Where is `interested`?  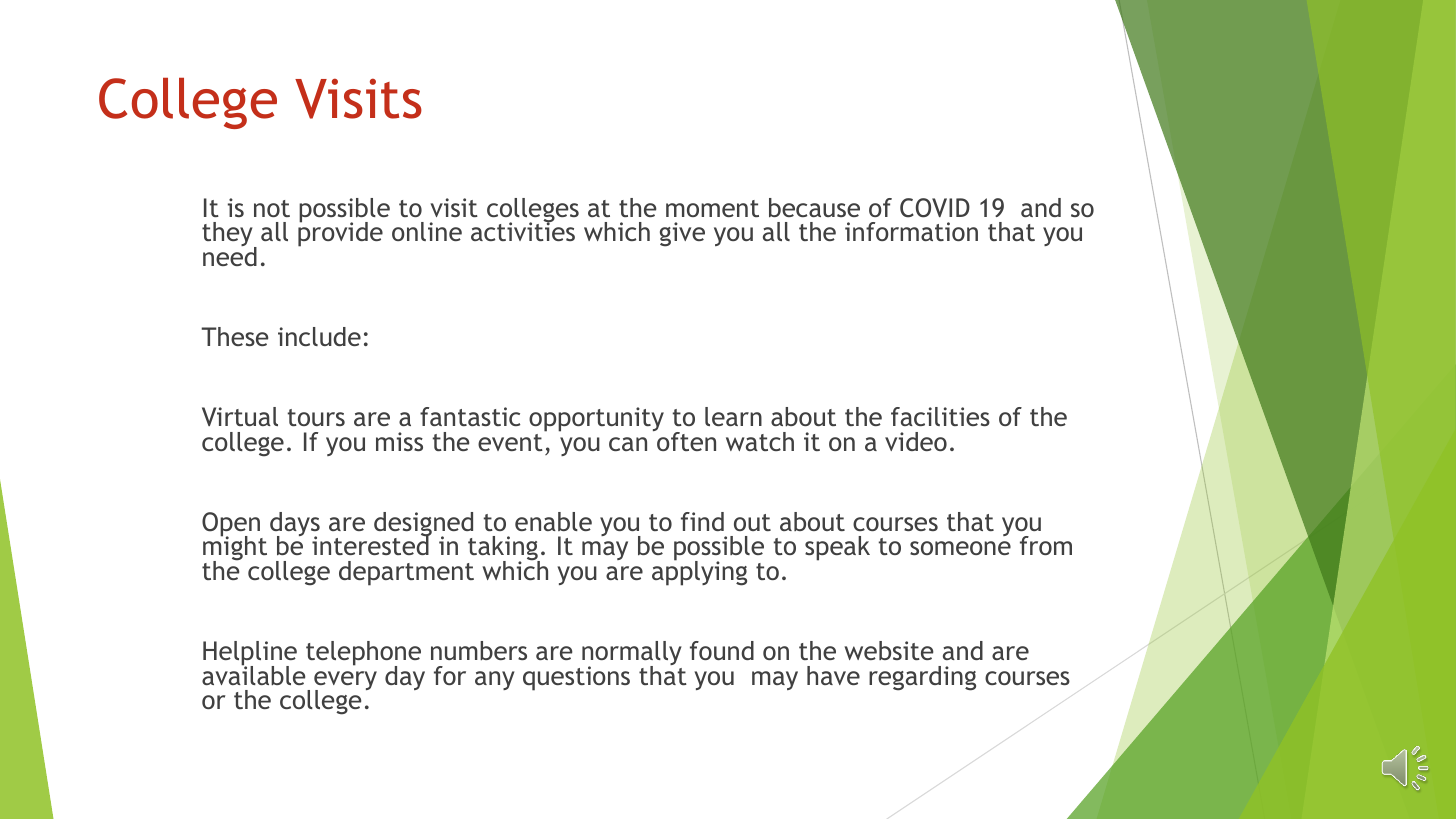 interested is located at coordinates (371, 544).
